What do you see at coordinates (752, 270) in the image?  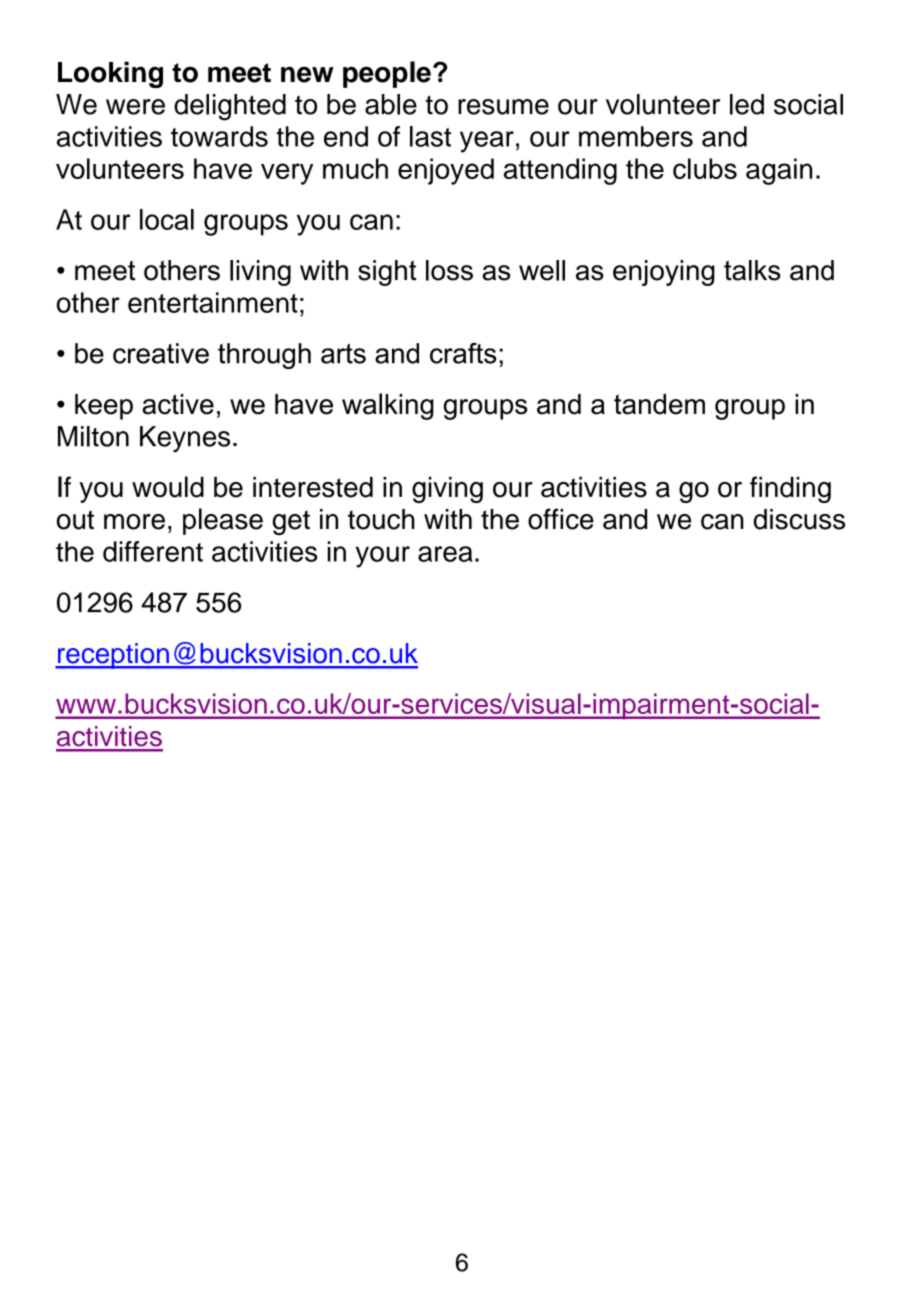 I see `talks` at bounding box center [752, 270].
